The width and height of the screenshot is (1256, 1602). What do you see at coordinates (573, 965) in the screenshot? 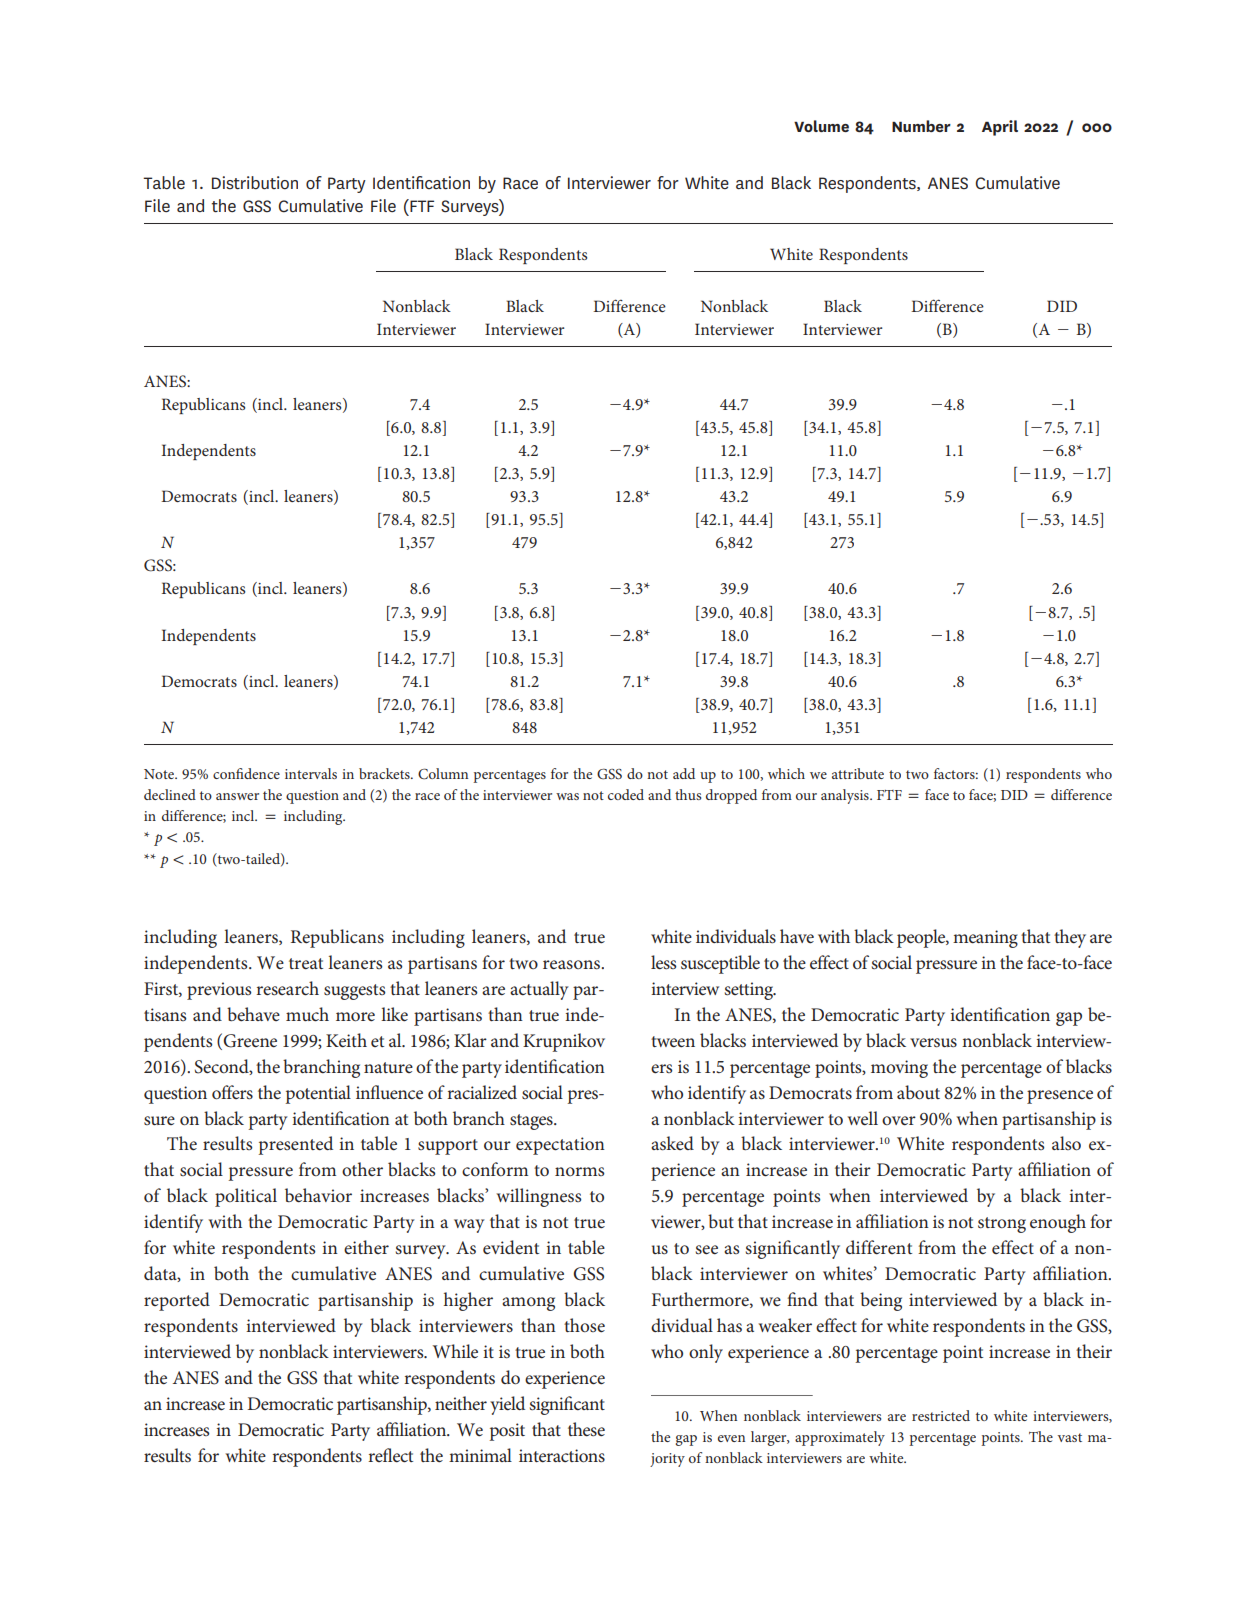
I see `reasons` at bounding box center [573, 965].
